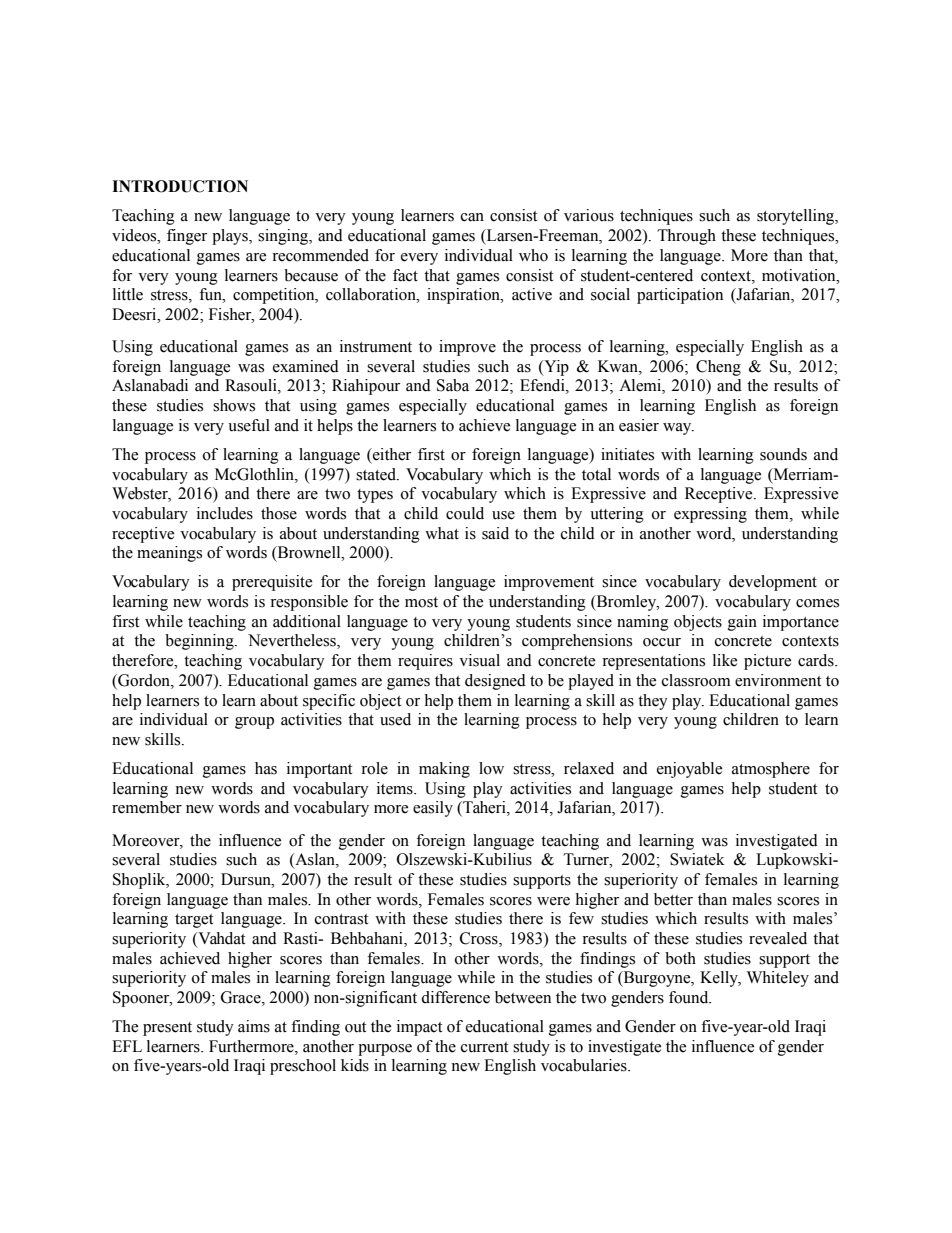 This screenshot has width=952, height=1233. What do you see at coordinates (254, 1026) in the screenshot?
I see `aims` at bounding box center [254, 1026].
